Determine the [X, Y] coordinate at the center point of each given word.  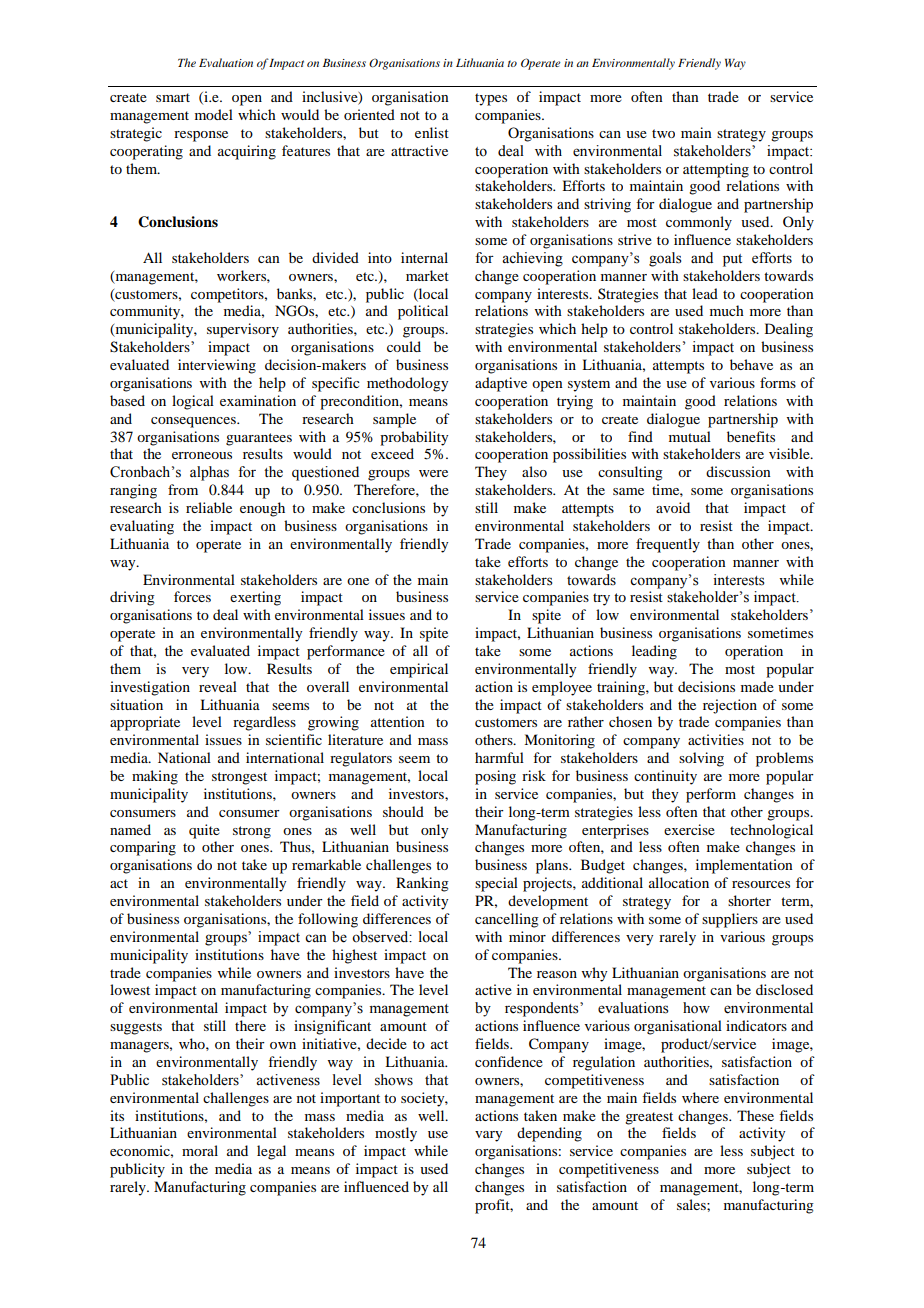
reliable [209, 507]
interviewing [217, 366]
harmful [499, 757]
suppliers [730, 920]
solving [701, 759]
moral [200, 1150]
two [663, 133]
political [423, 312]
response [201, 136]
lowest [130, 989]
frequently [668, 545]
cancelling [507, 920]
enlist [432, 132]
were [433, 473]
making [155, 777]
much [727, 310]
